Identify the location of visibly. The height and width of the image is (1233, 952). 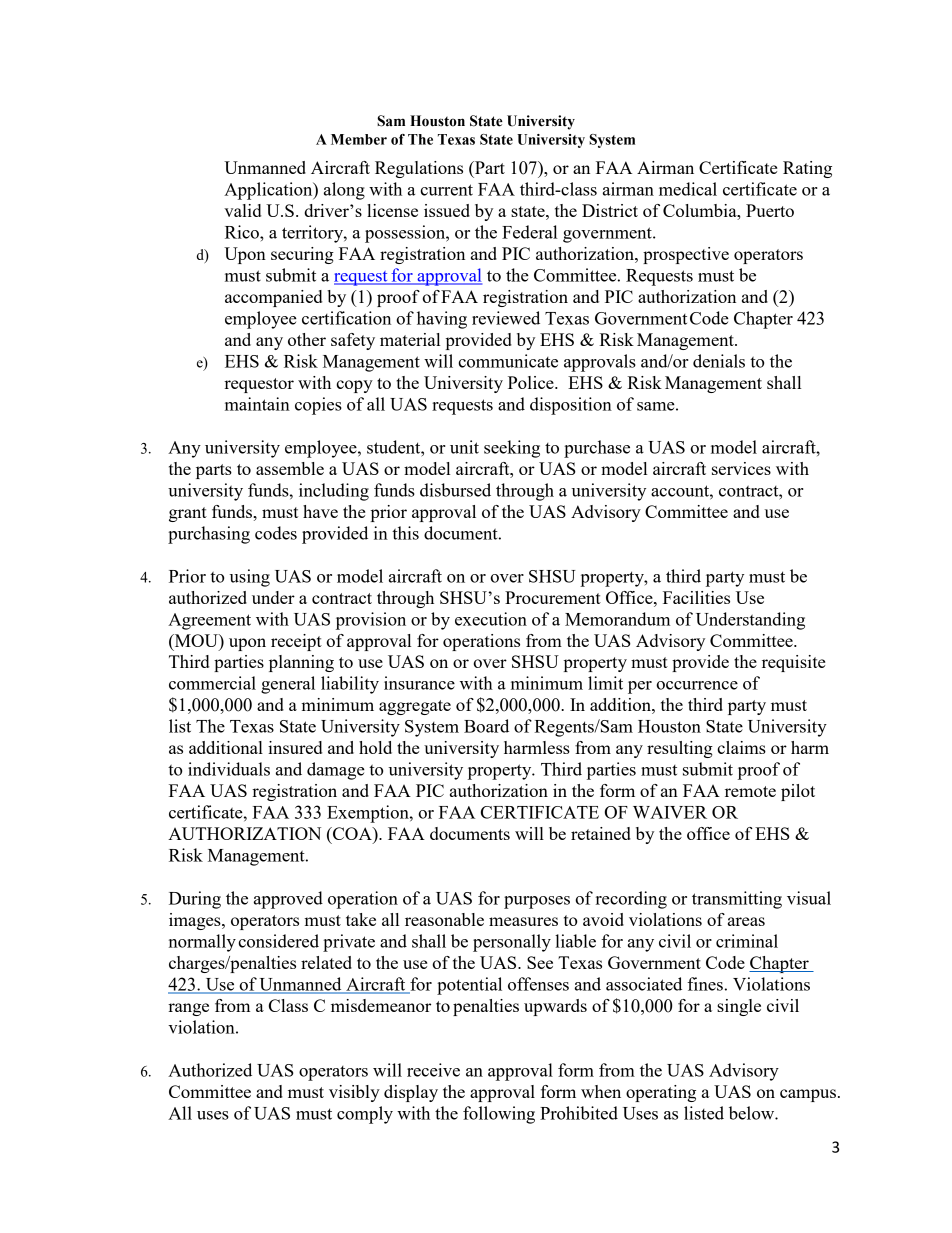
(354, 1093).
